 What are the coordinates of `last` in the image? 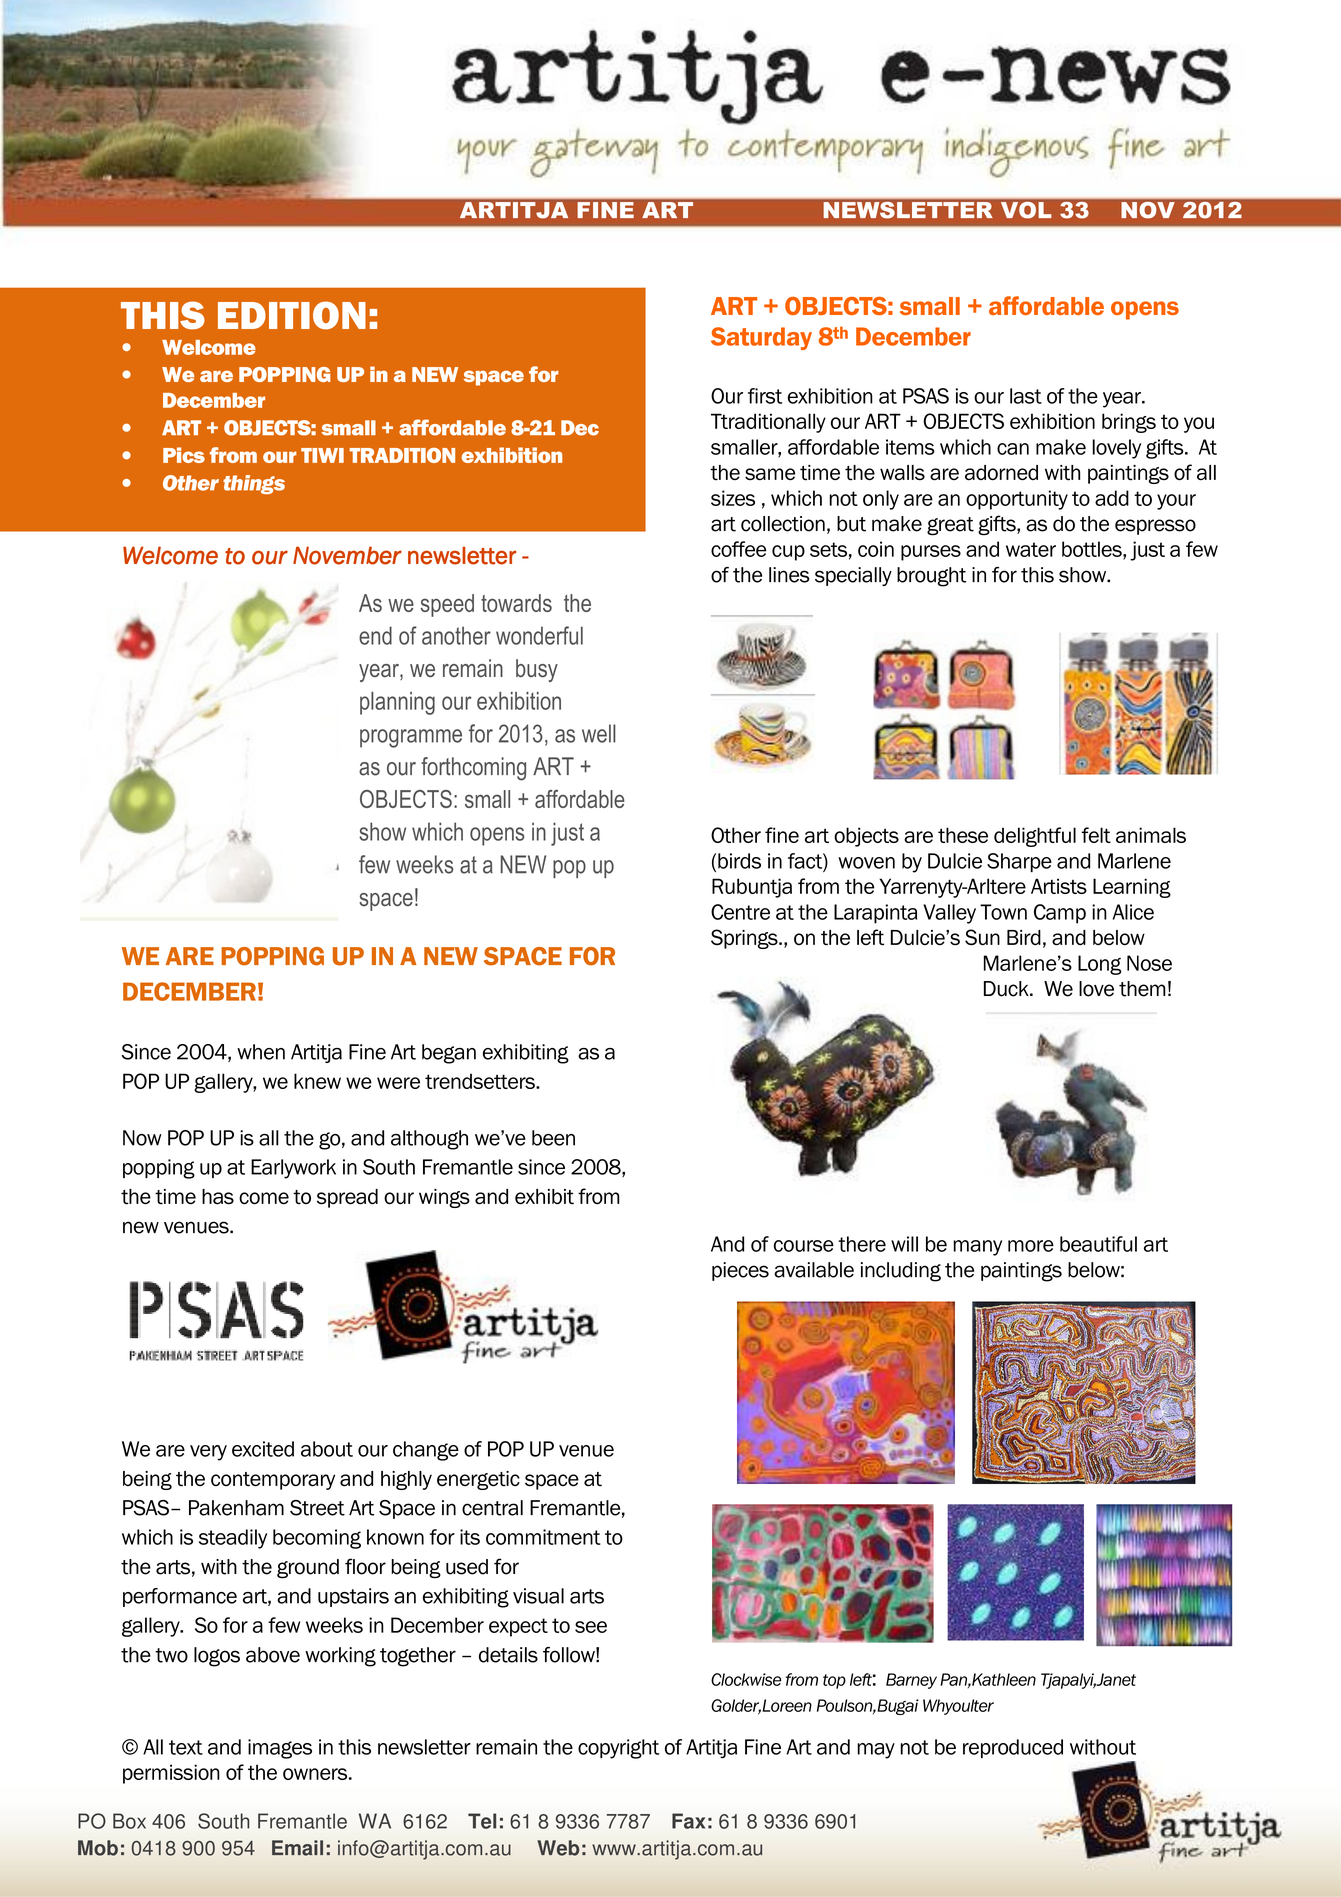 It's located at (1026, 396).
